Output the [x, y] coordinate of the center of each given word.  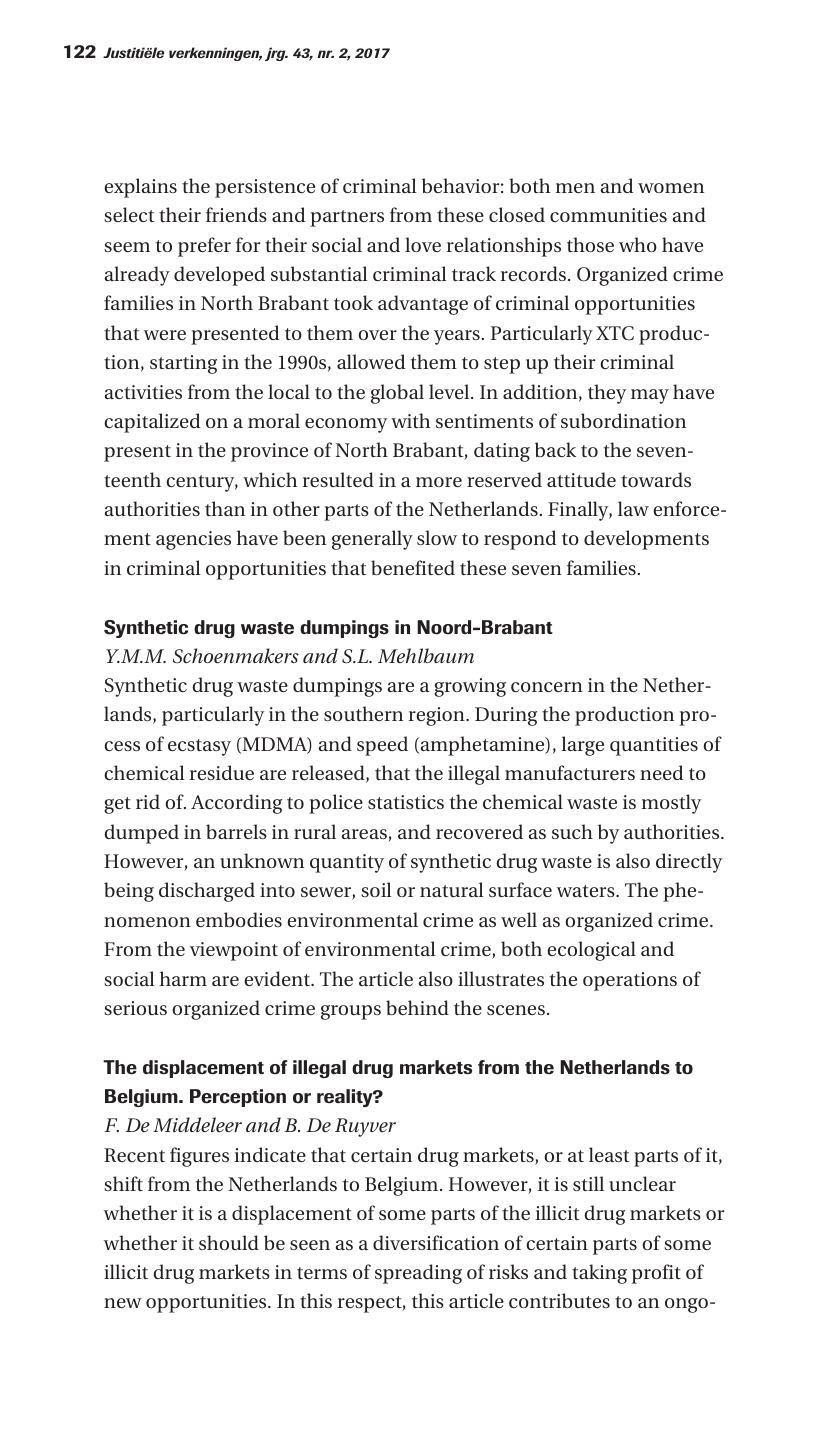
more [439, 482]
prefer [204, 247]
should [229, 1242]
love [423, 244]
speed [382, 746]
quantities [654, 746]
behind [417, 1007]
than [225, 508]
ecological [591, 951]
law [633, 508]
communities [608, 215]
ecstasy [199, 747]
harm [183, 978]
